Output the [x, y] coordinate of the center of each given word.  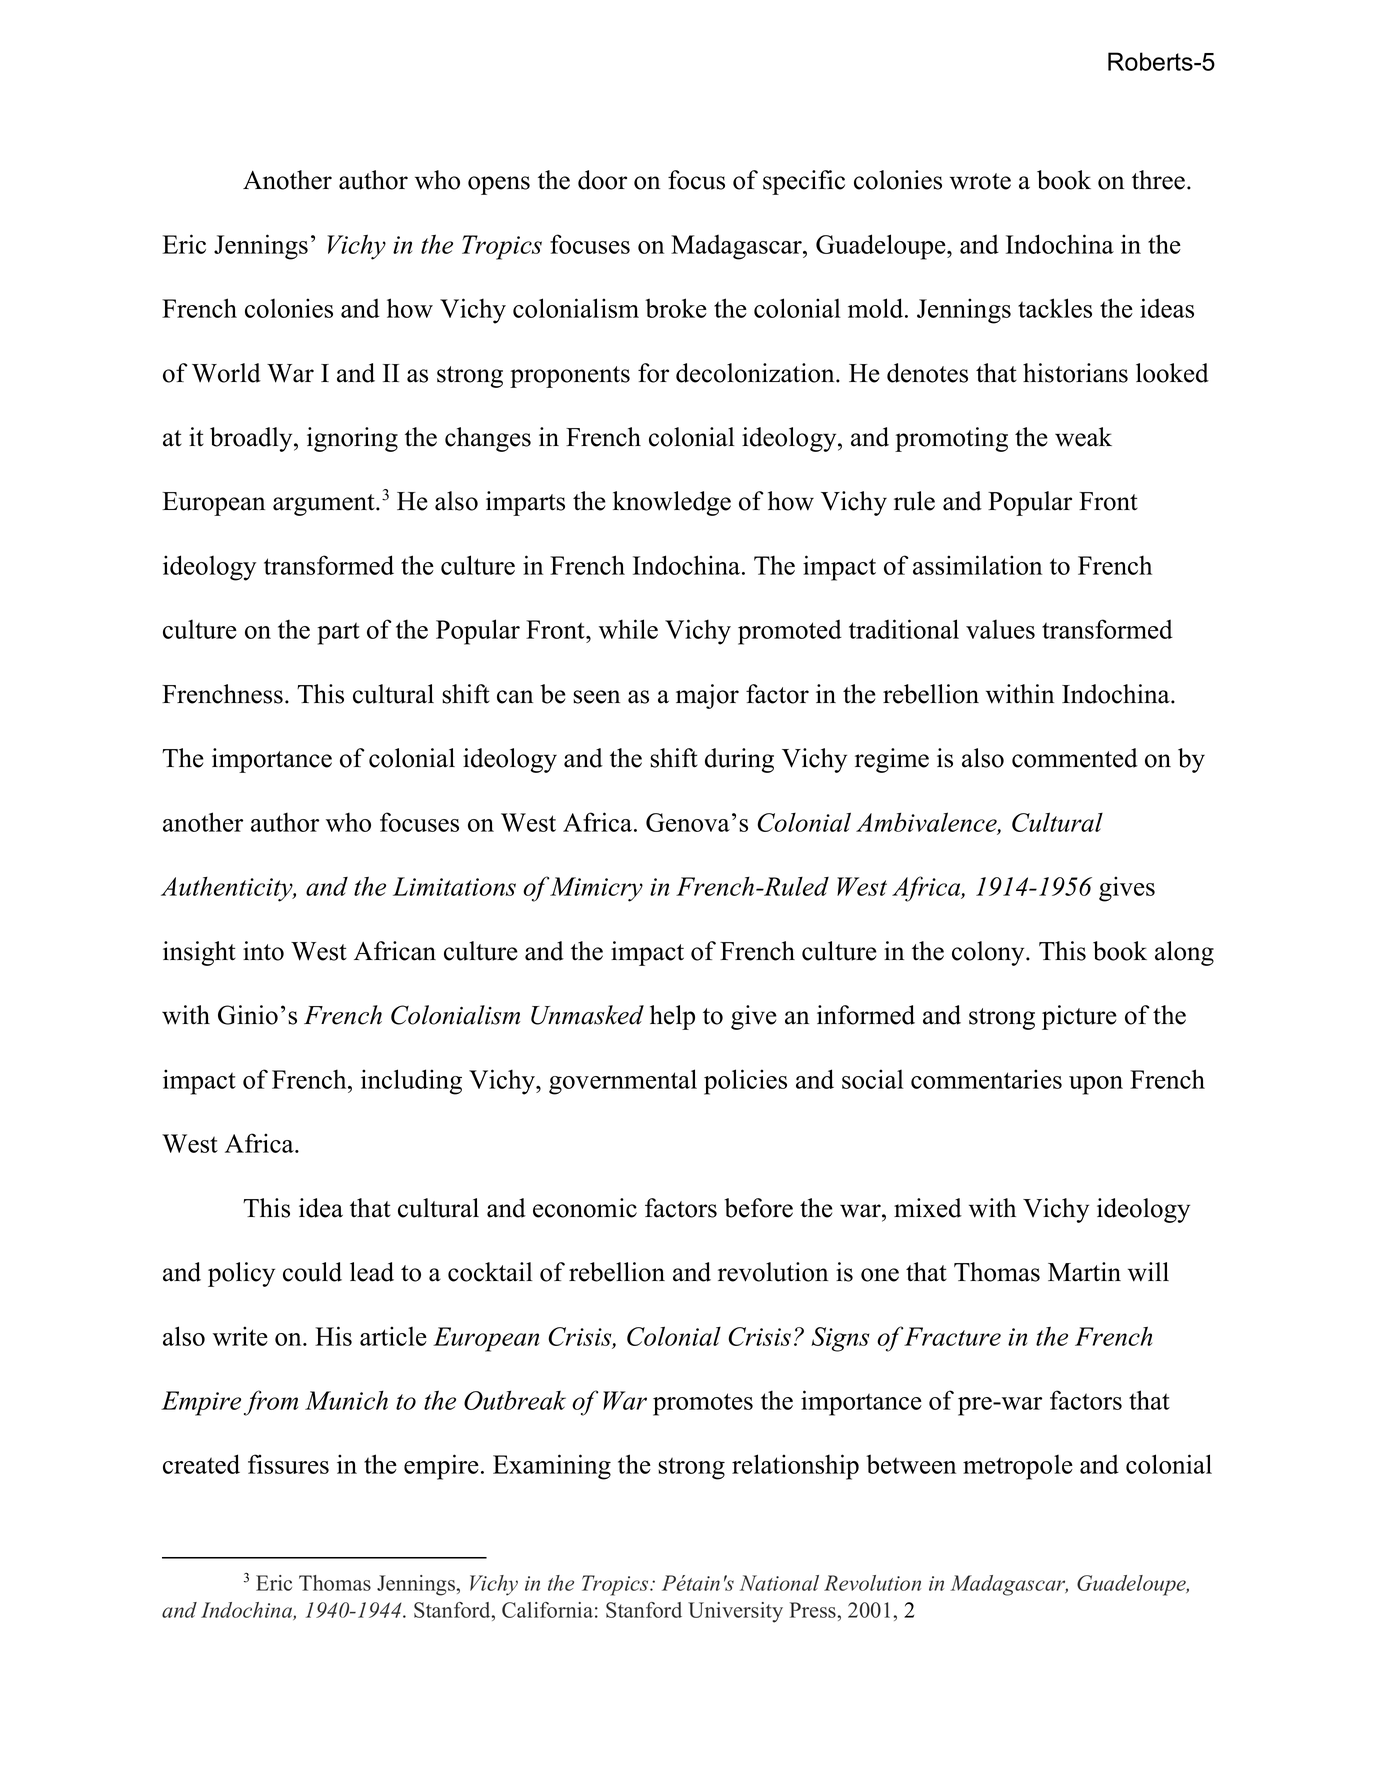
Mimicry [596, 889]
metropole [1018, 1467]
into [263, 951]
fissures [288, 1464]
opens [499, 185]
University [735, 1612]
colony [988, 953]
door [602, 180]
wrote [980, 181]
